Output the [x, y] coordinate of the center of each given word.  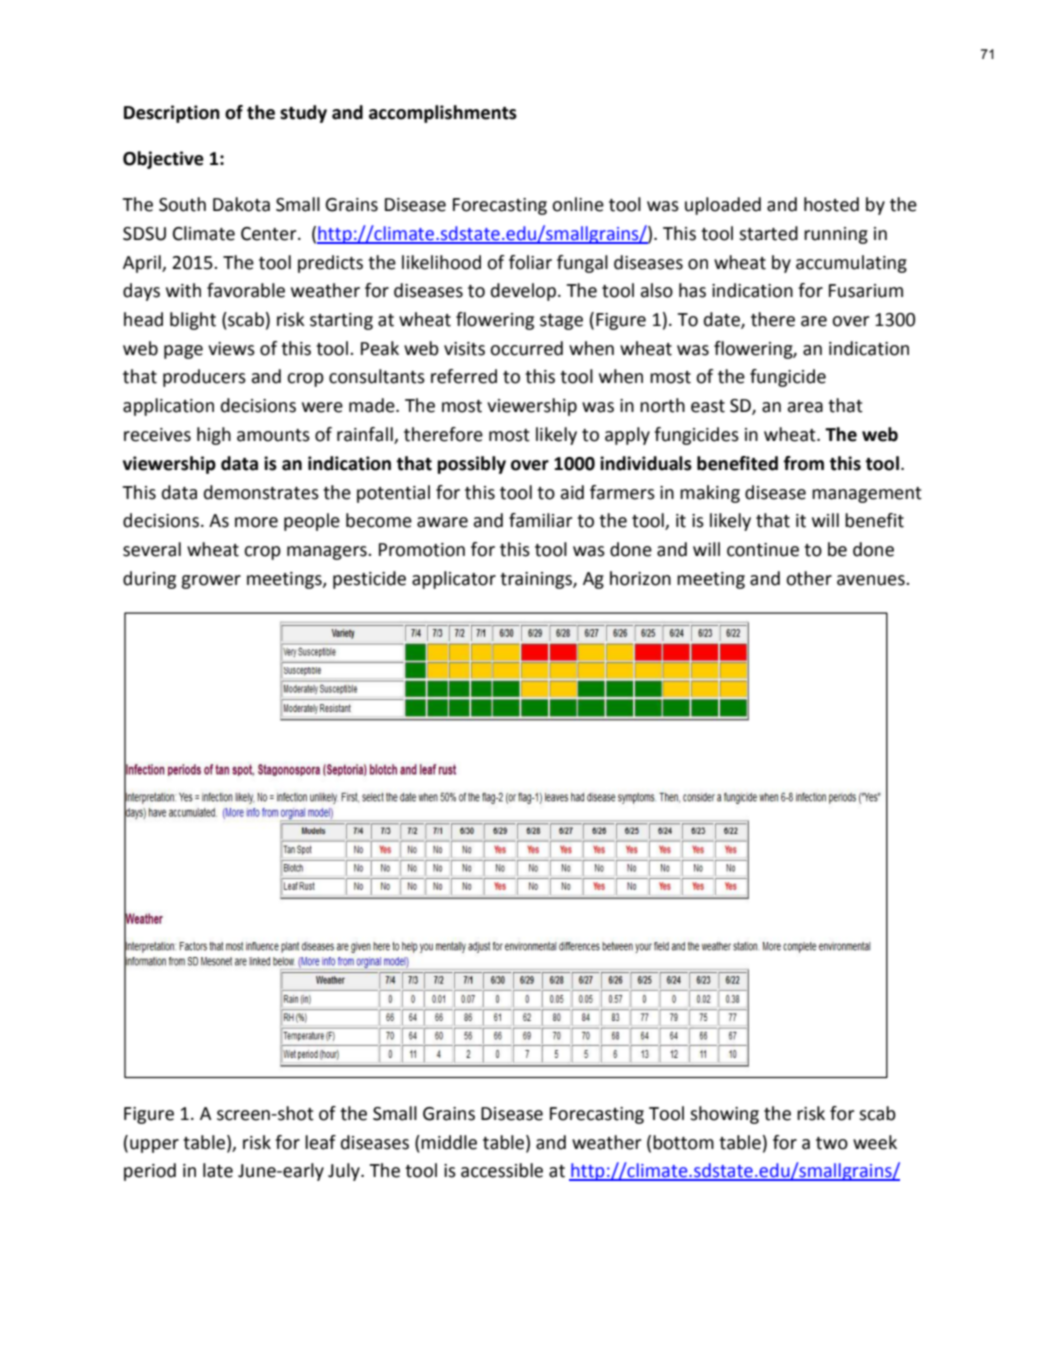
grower [211, 582]
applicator [454, 580]
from [804, 463]
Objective [163, 160]
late [218, 1170]
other [809, 578]
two [832, 1143]
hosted [831, 204]
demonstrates [261, 492]
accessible [502, 1170]
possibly [471, 465]
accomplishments [443, 114]
